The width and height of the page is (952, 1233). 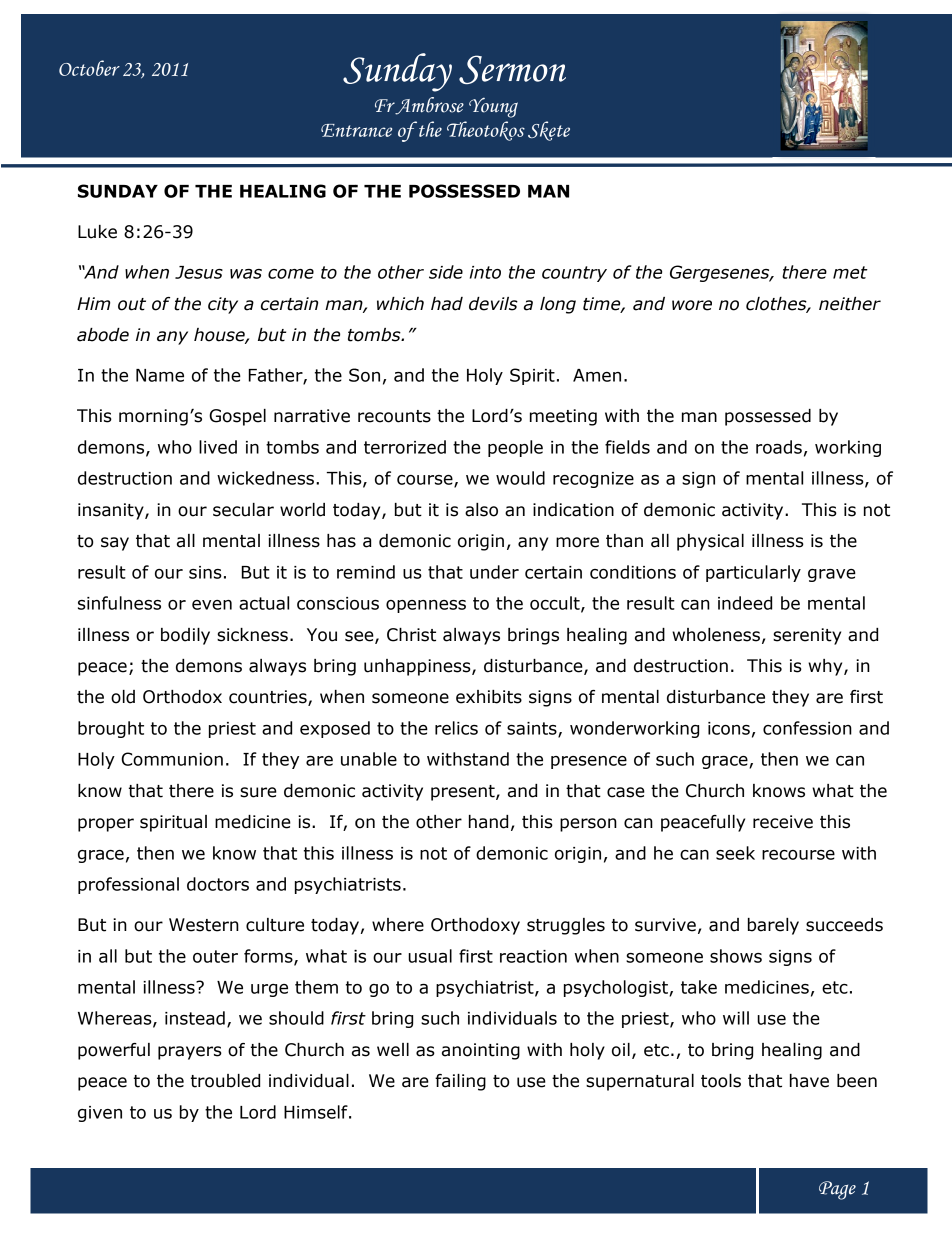 I want to click on instead, so click(x=195, y=1018).
